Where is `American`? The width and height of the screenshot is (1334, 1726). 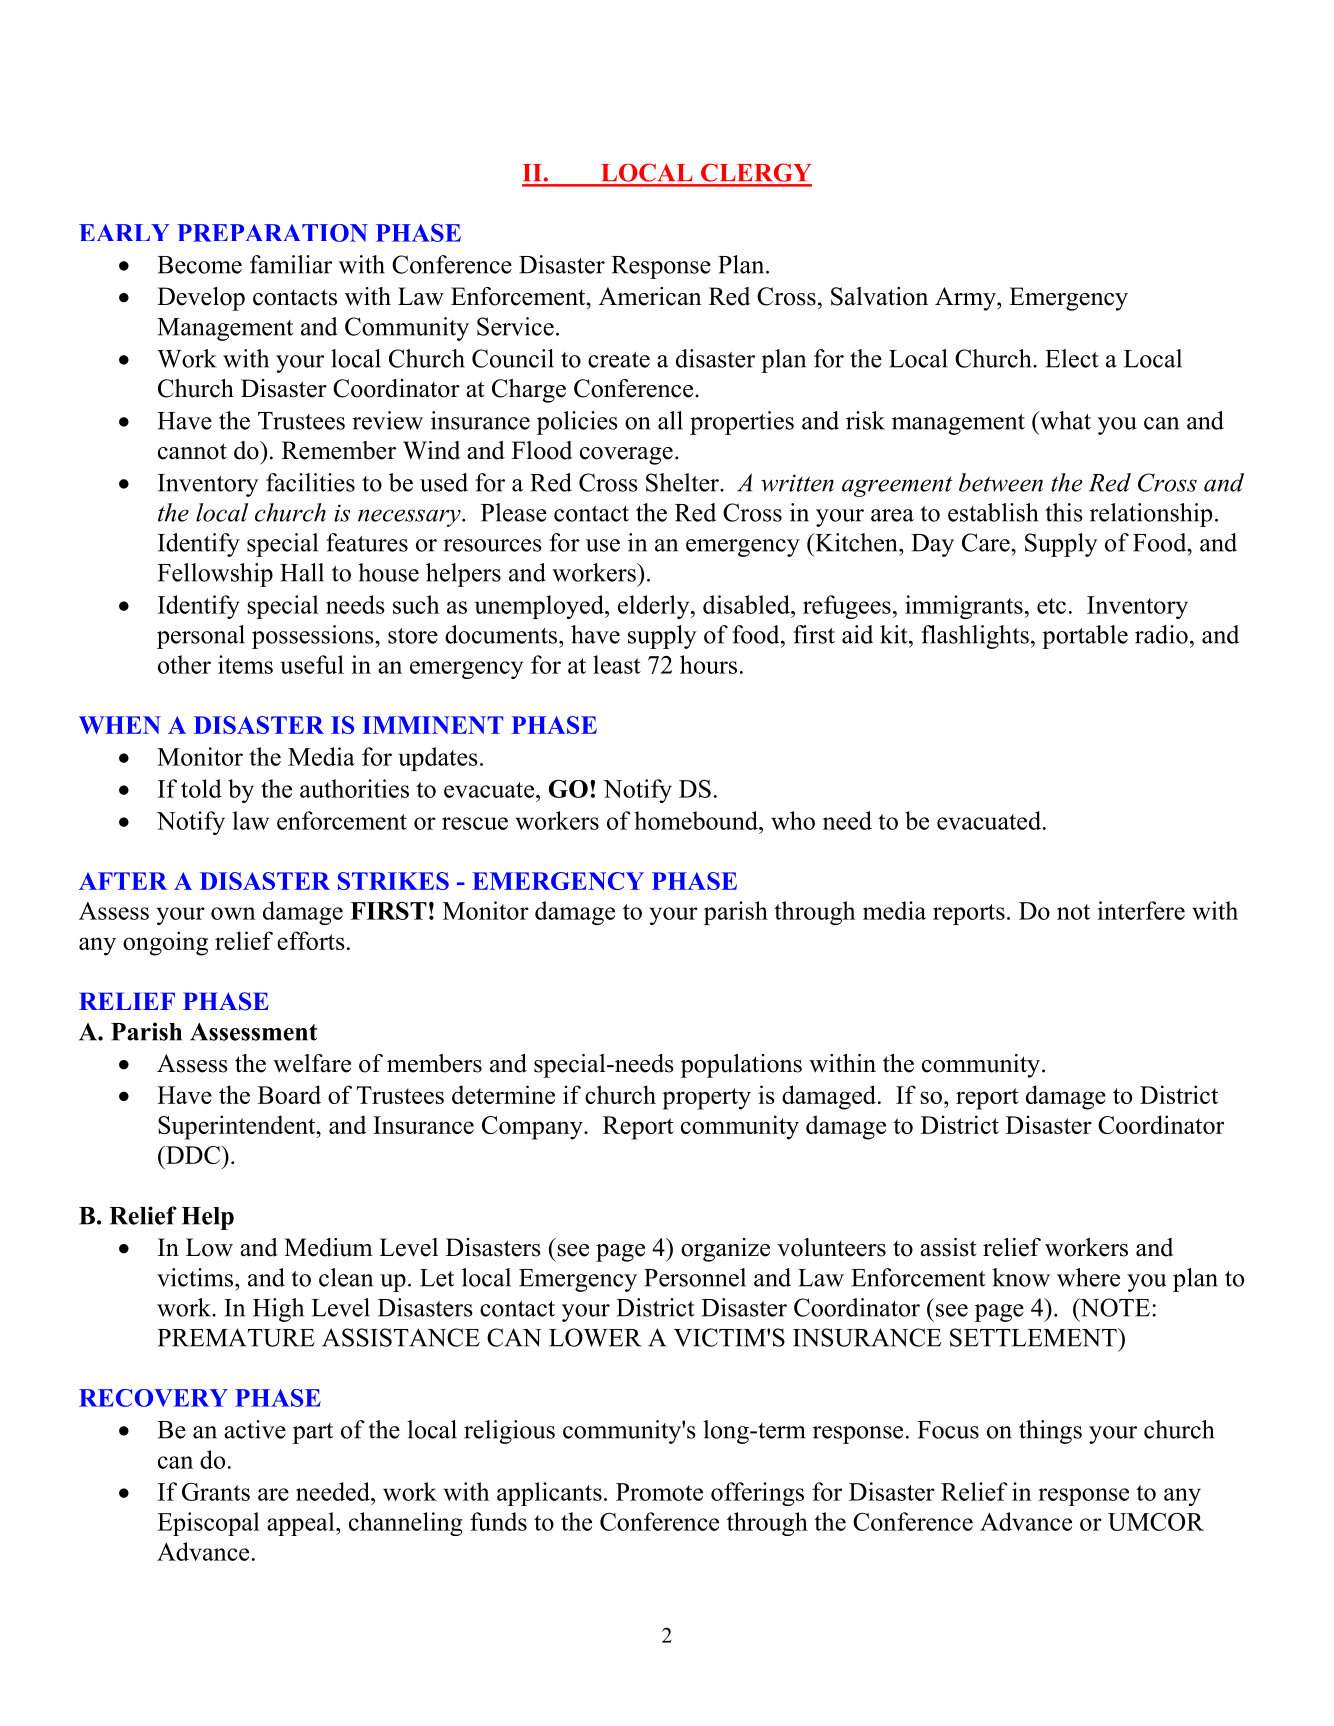
American is located at coordinates (650, 296).
